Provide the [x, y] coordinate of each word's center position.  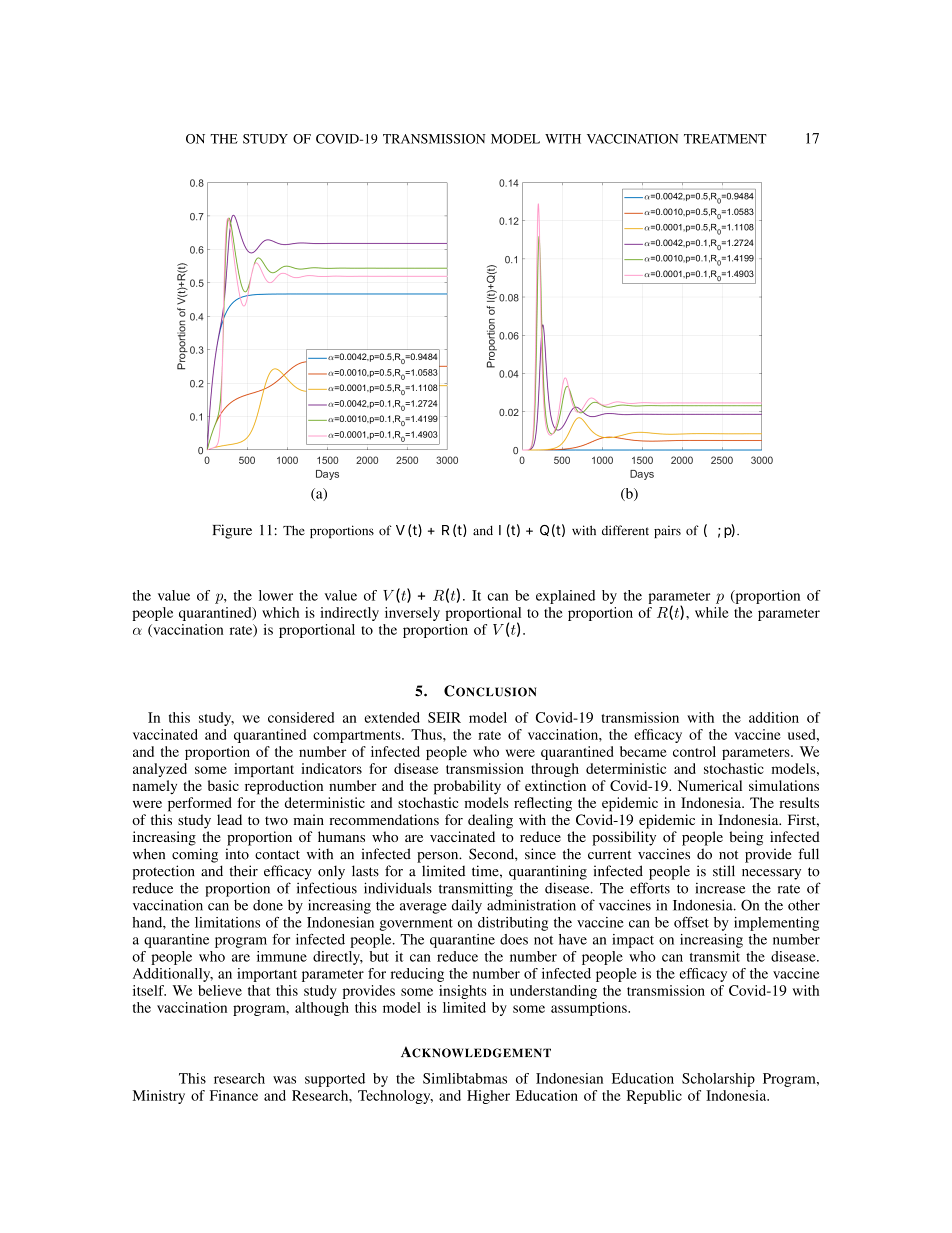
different [625, 530]
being [746, 838]
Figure [232, 531]
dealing [490, 821]
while [712, 612]
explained [565, 597]
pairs [667, 531]
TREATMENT [725, 139]
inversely [412, 614]
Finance [234, 1095]
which [280, 612]
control [694, 751]
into [237, 854]
